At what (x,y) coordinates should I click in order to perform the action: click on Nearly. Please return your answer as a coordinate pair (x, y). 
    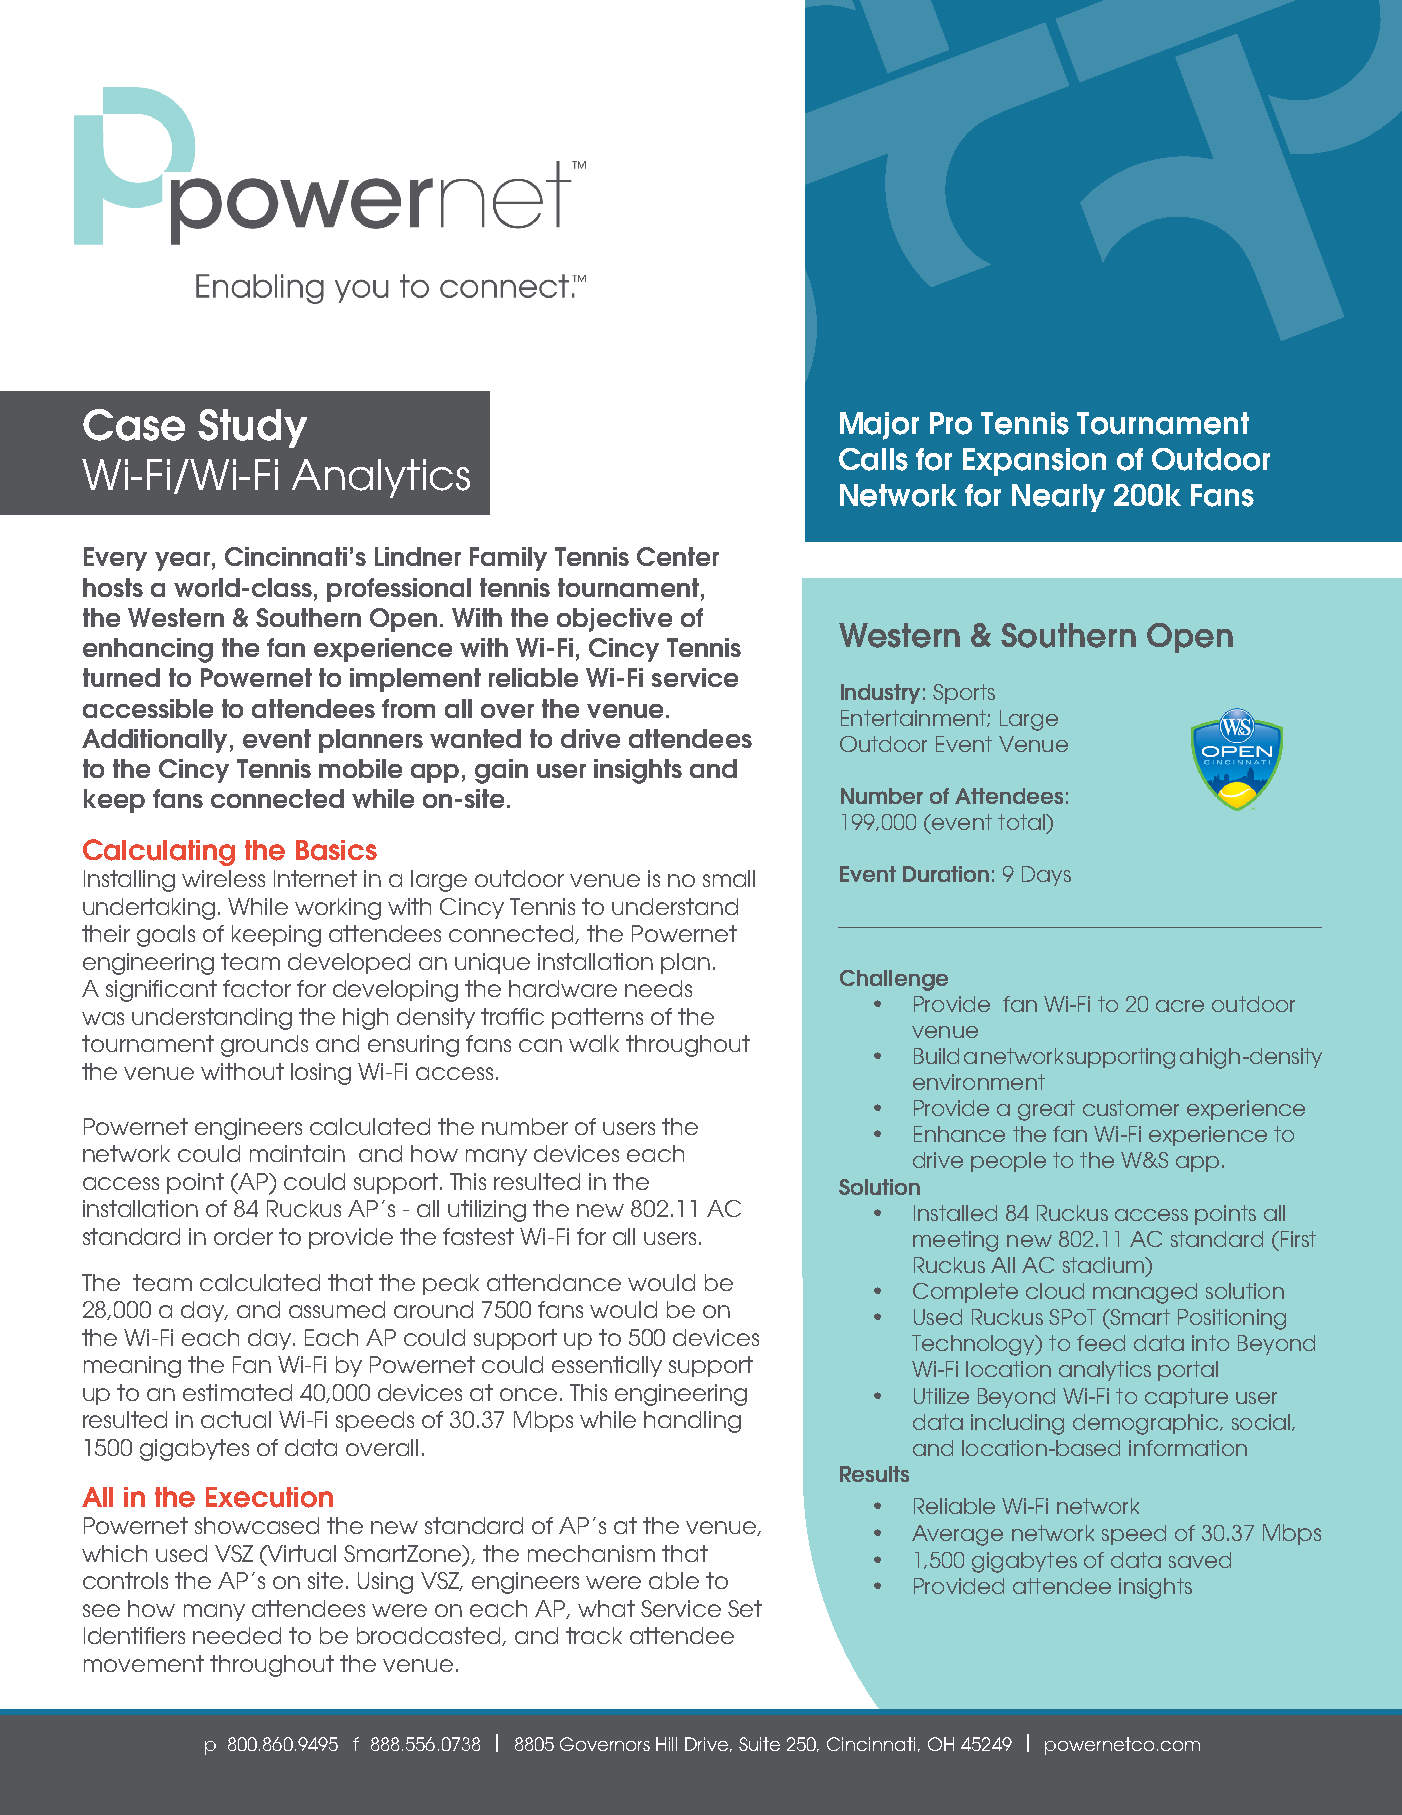
    Looking at the image, I should click on (1058, 498).
